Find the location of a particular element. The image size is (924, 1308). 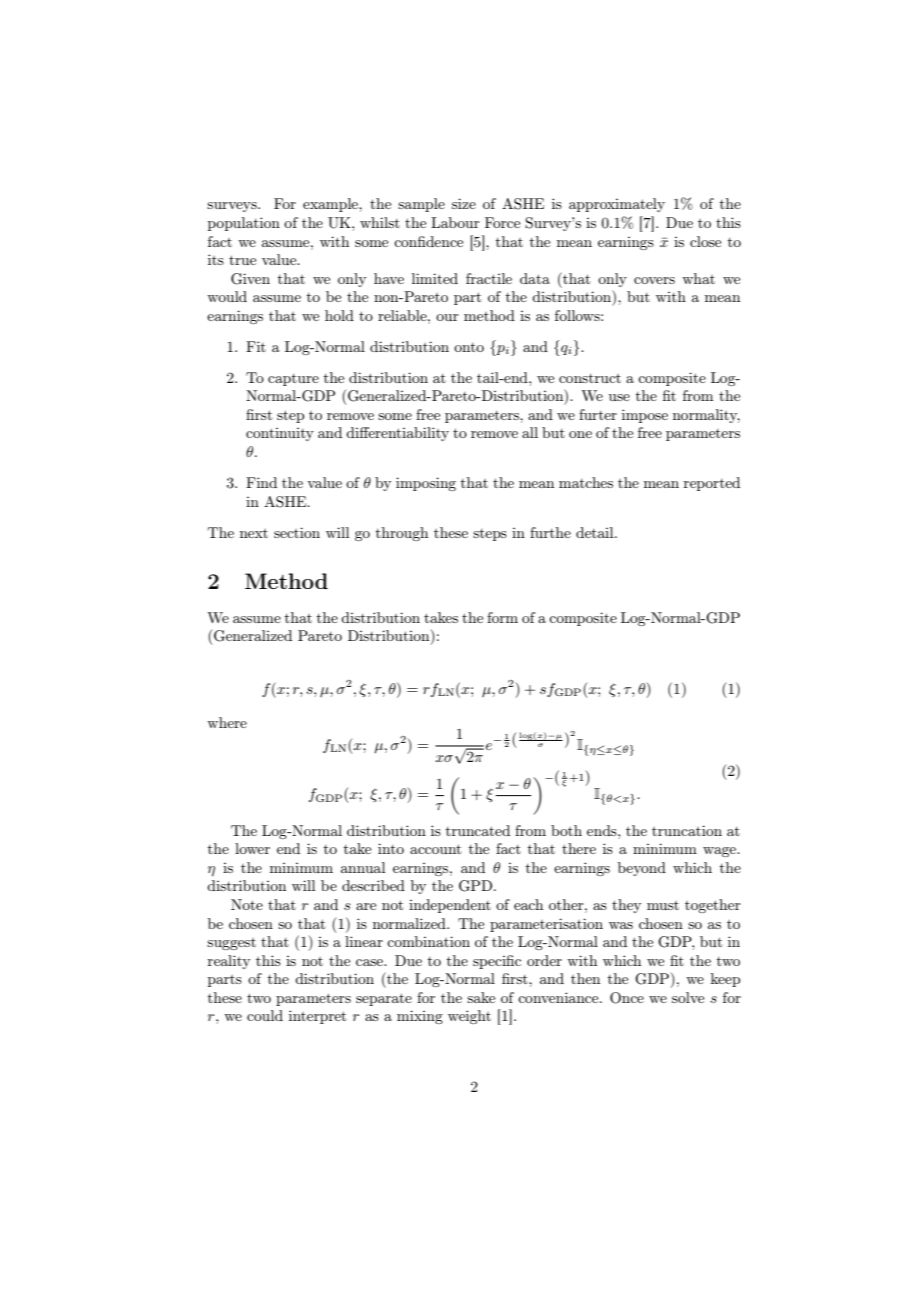

population is located at coordinates (244, 224).
